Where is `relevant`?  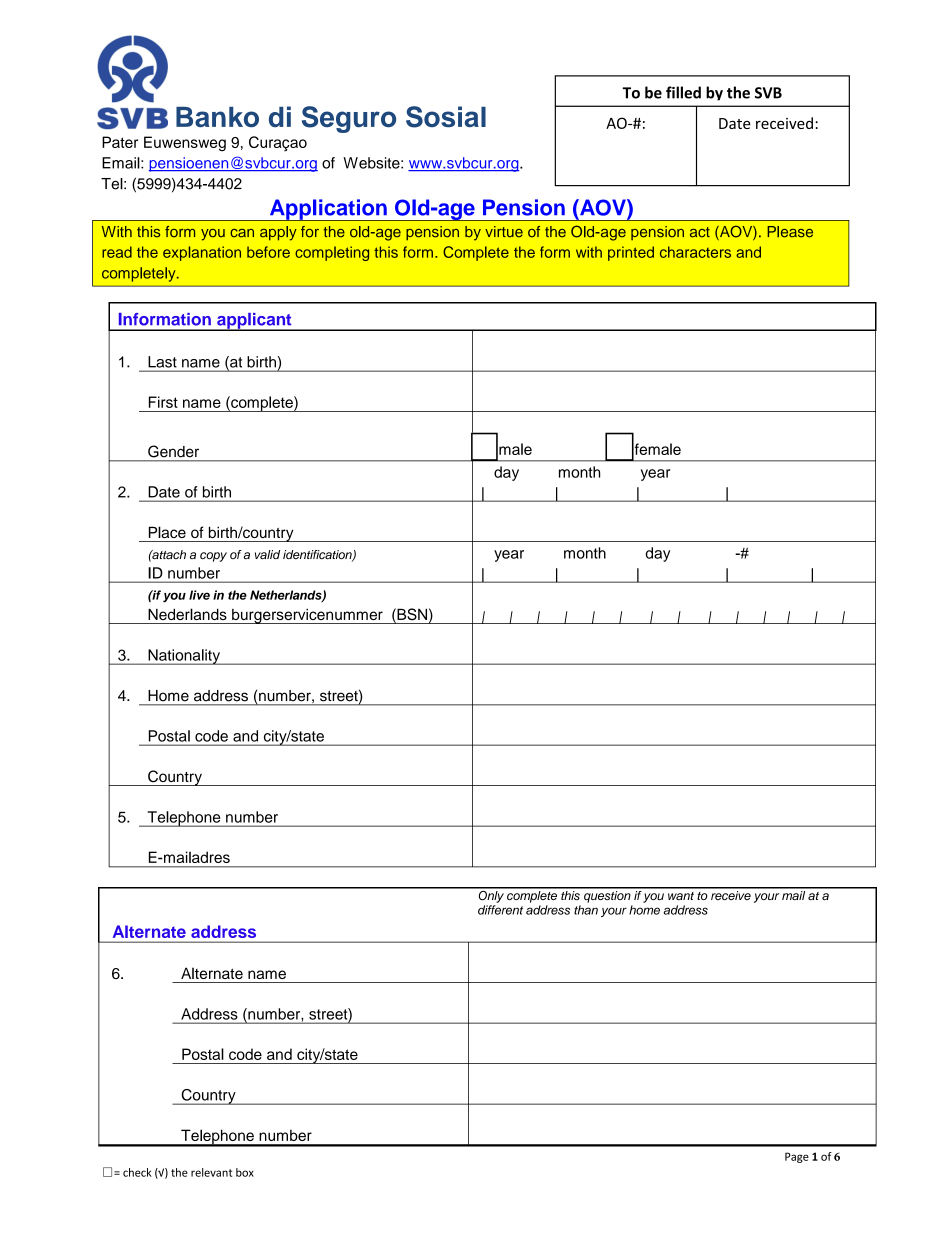
relevant is located at coordinates (211, 1172).
